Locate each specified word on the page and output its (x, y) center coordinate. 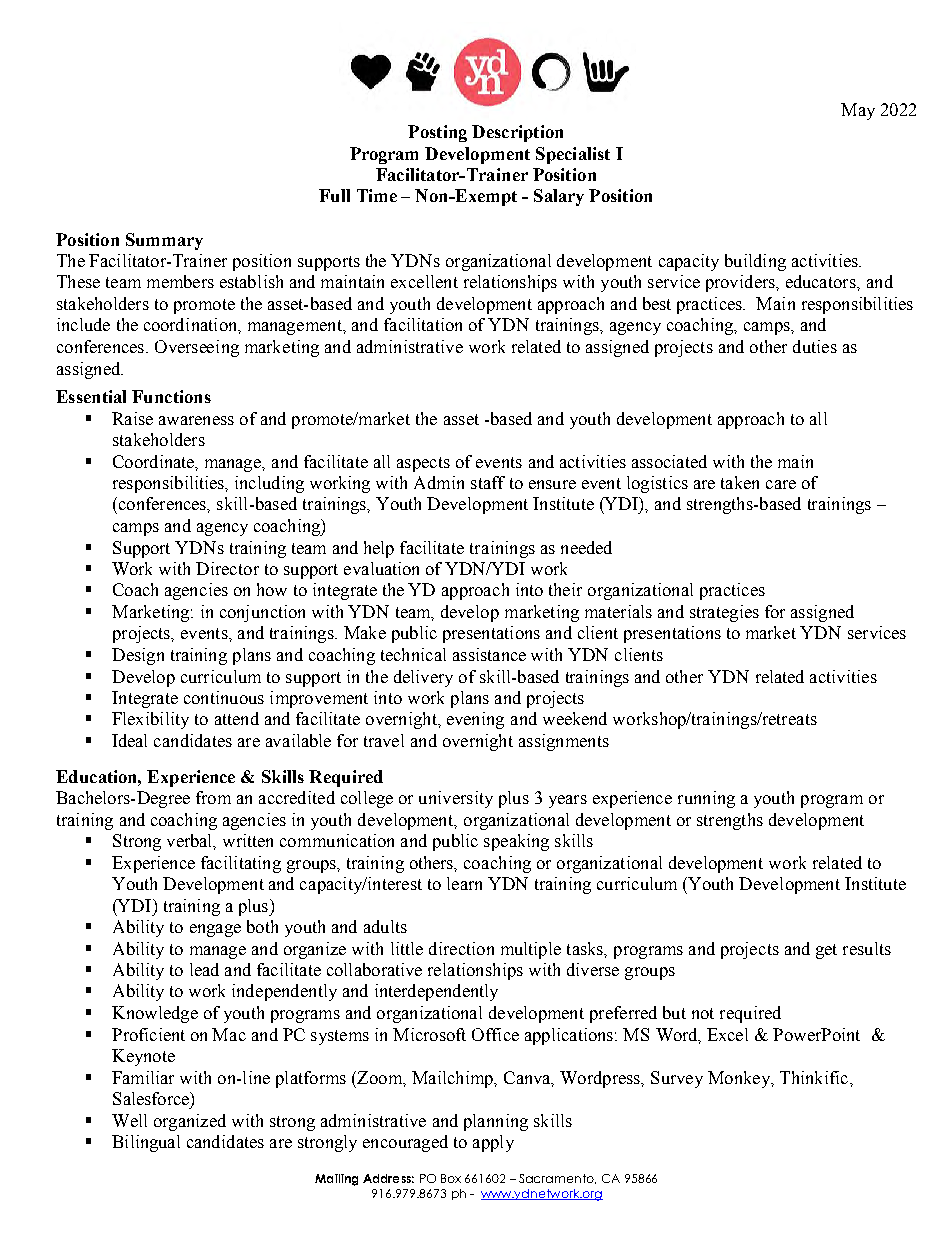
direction (461, 948)
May (858, 111)
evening (475, 720)
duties (815, 346)
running (706, 799)
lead (204, 969)
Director (227, 568)
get (826, 951)
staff (488, 482)
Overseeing (197, 348)
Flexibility (150, 720)
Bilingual (146, 1143)
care (781, 484)
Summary (164, 241)
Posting (437, 133)
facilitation (423, 324)
